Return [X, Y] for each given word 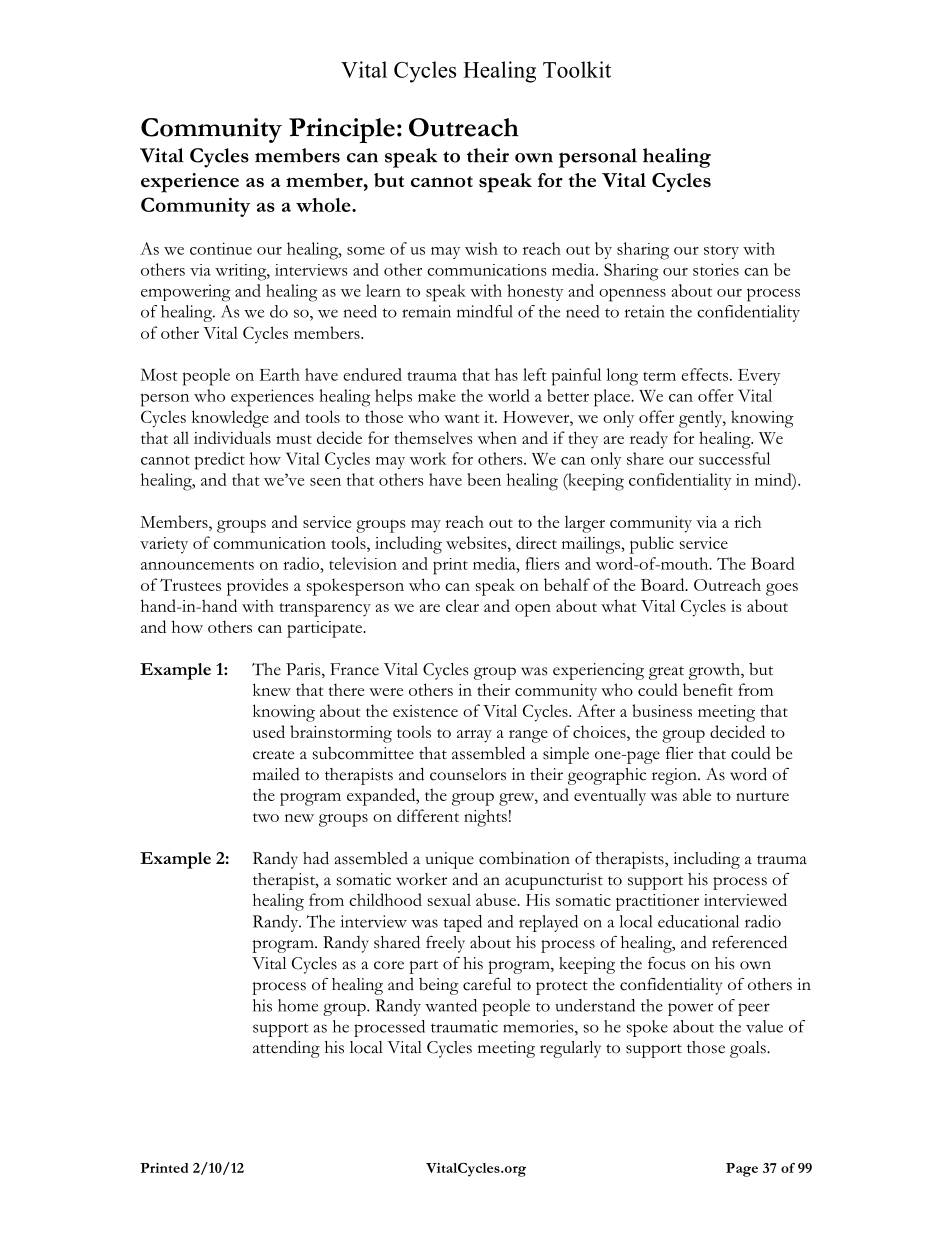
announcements [197, 565]
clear [462, 605]
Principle [342, 130]
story [721, 252]
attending [286, 1049]
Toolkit [577, 69]
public [652, 545]
